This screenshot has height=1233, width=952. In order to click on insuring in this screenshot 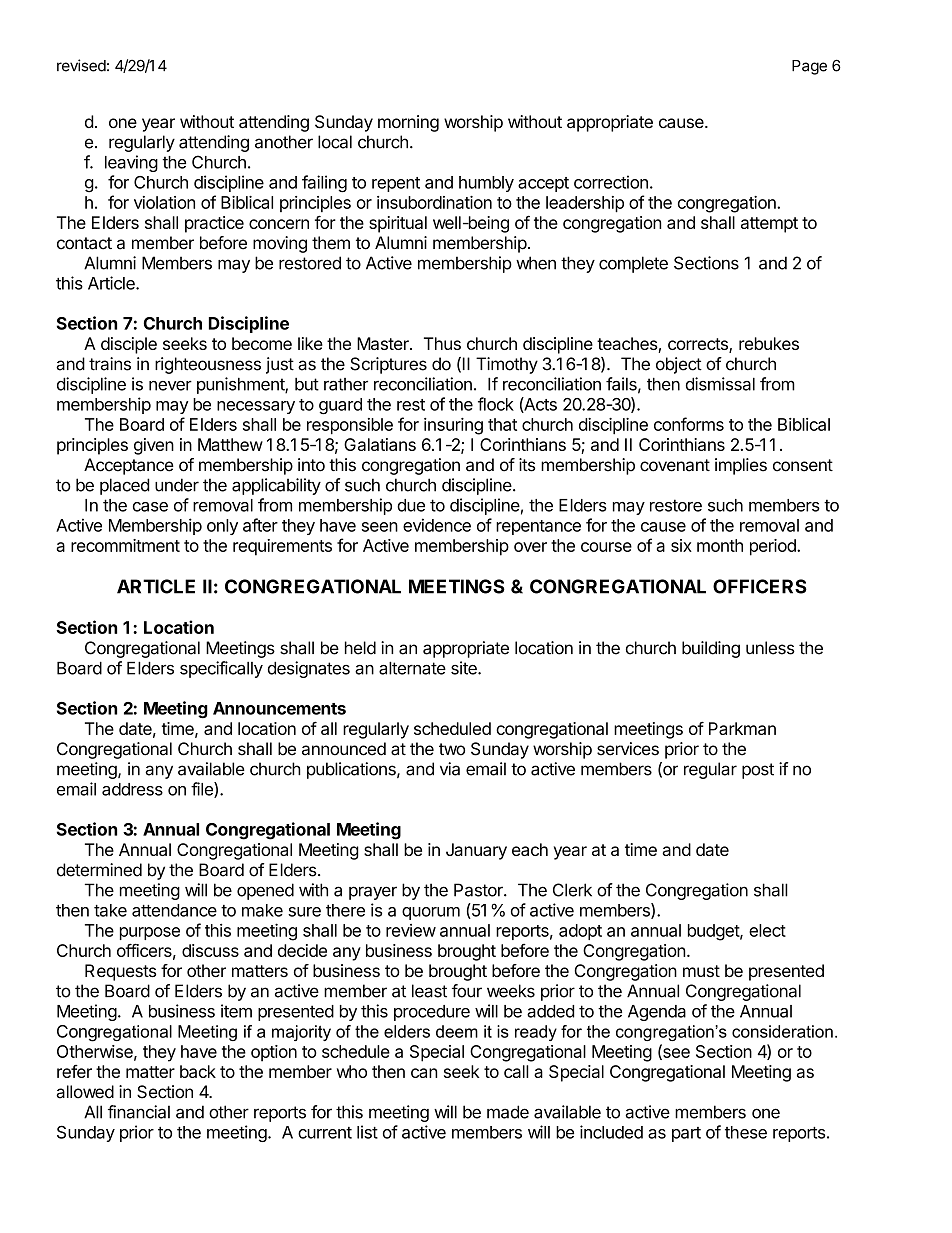, I will do `click(453, 426)`.
